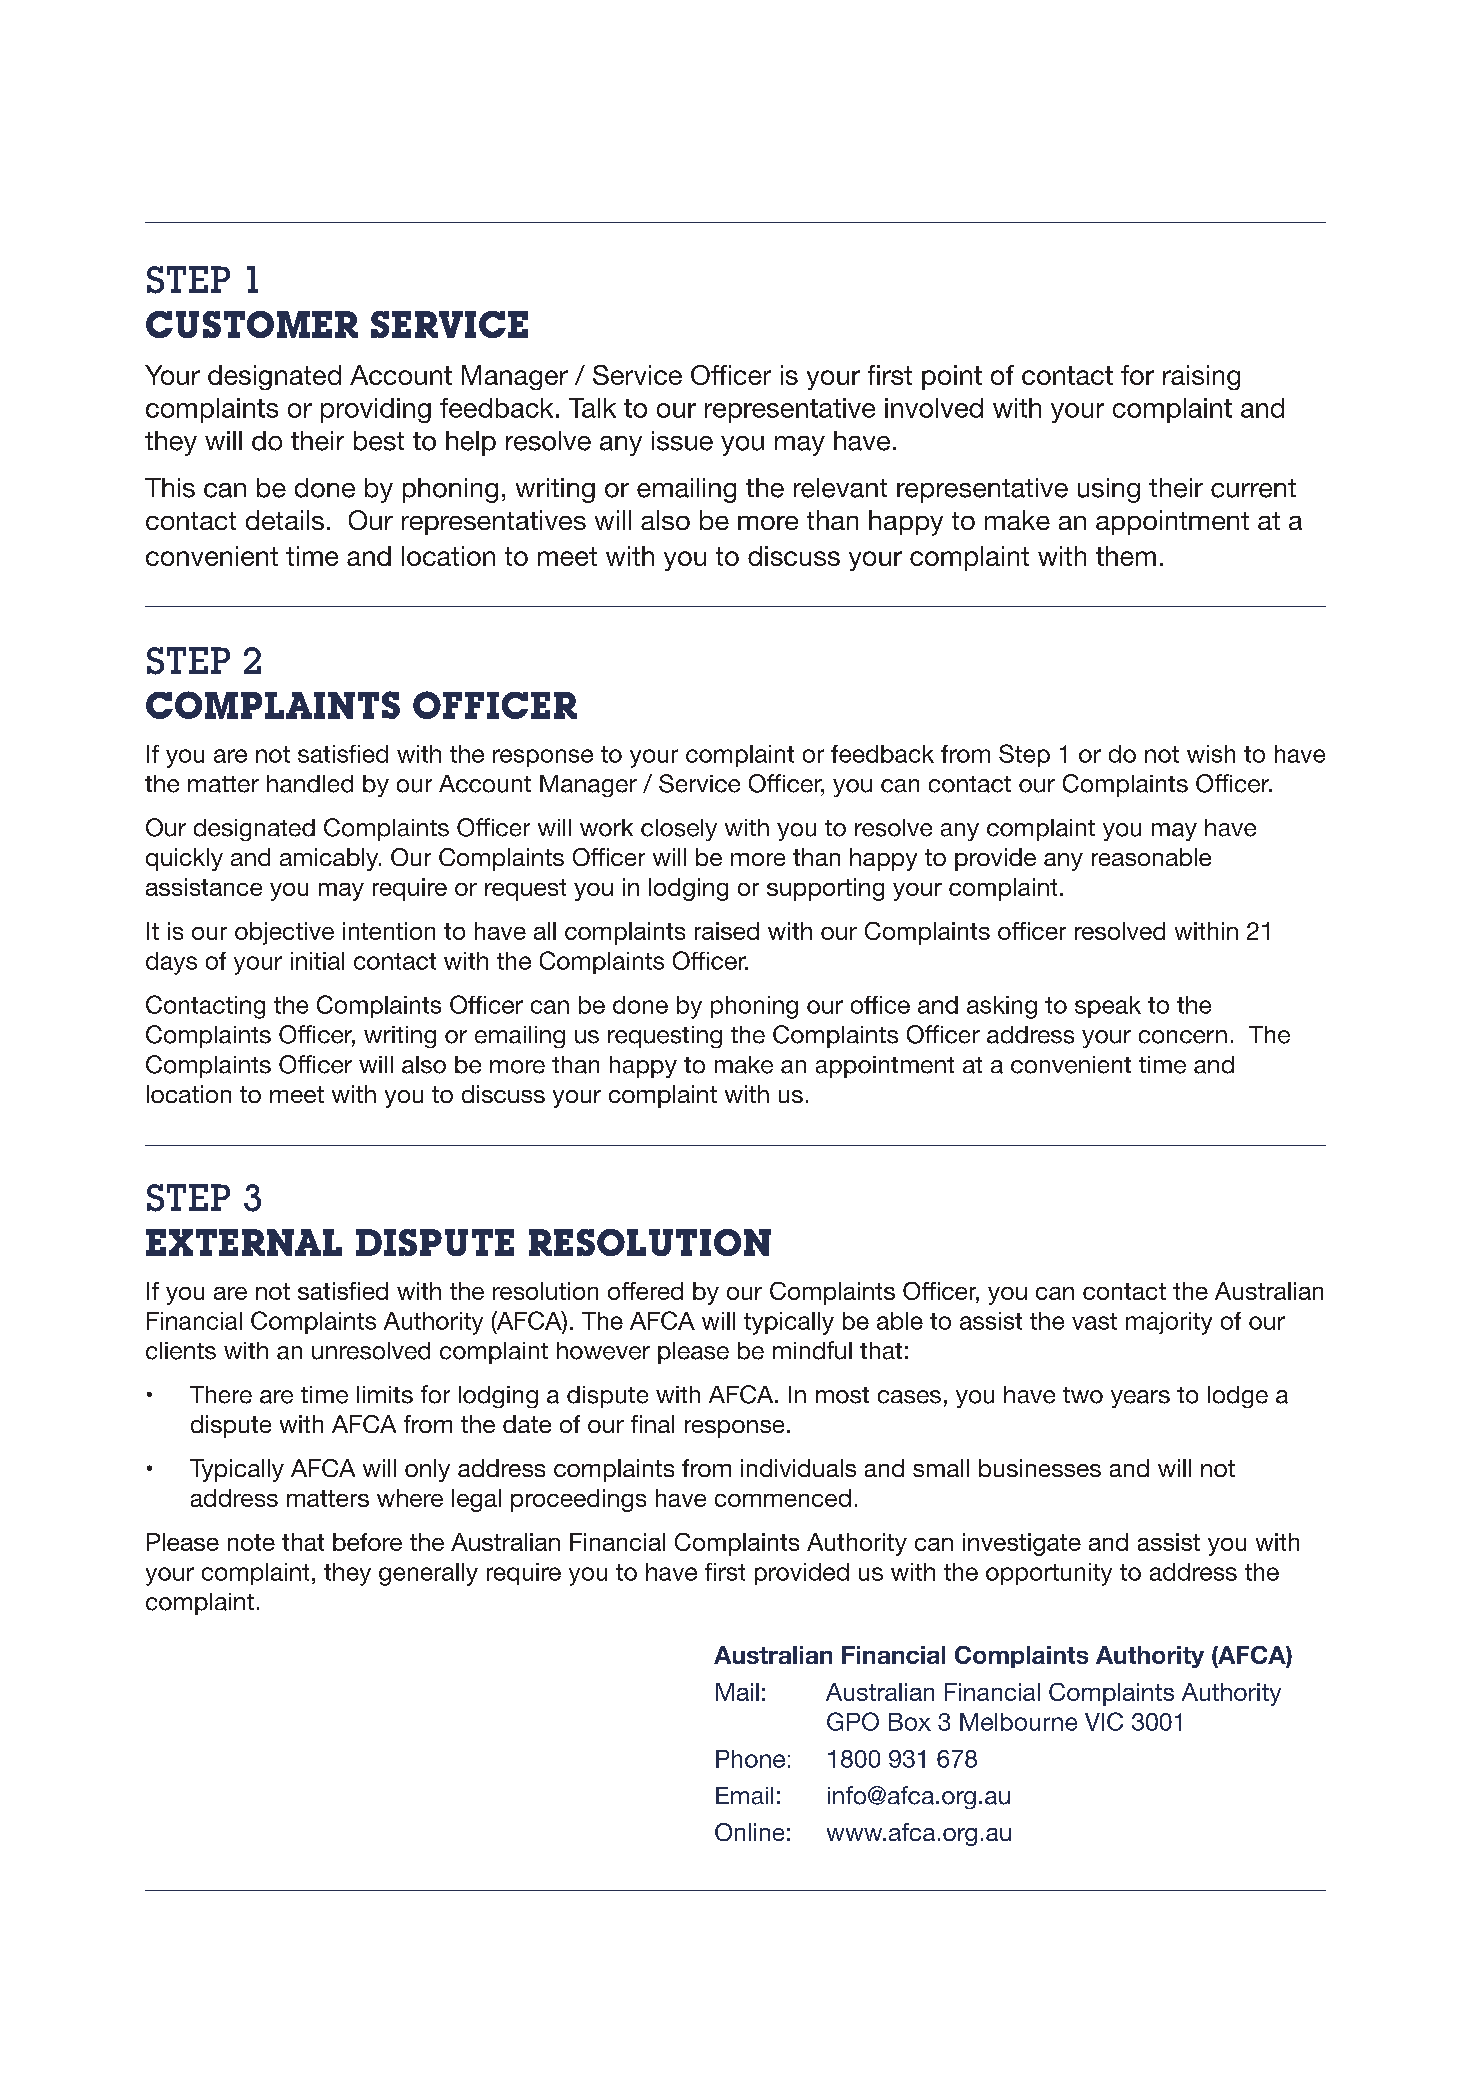 The height and width of the image is (2092, 1479). What do you see at coordinates (750, 1759) in the image?
I see `Phone` at bounding box center [750, 1759].
